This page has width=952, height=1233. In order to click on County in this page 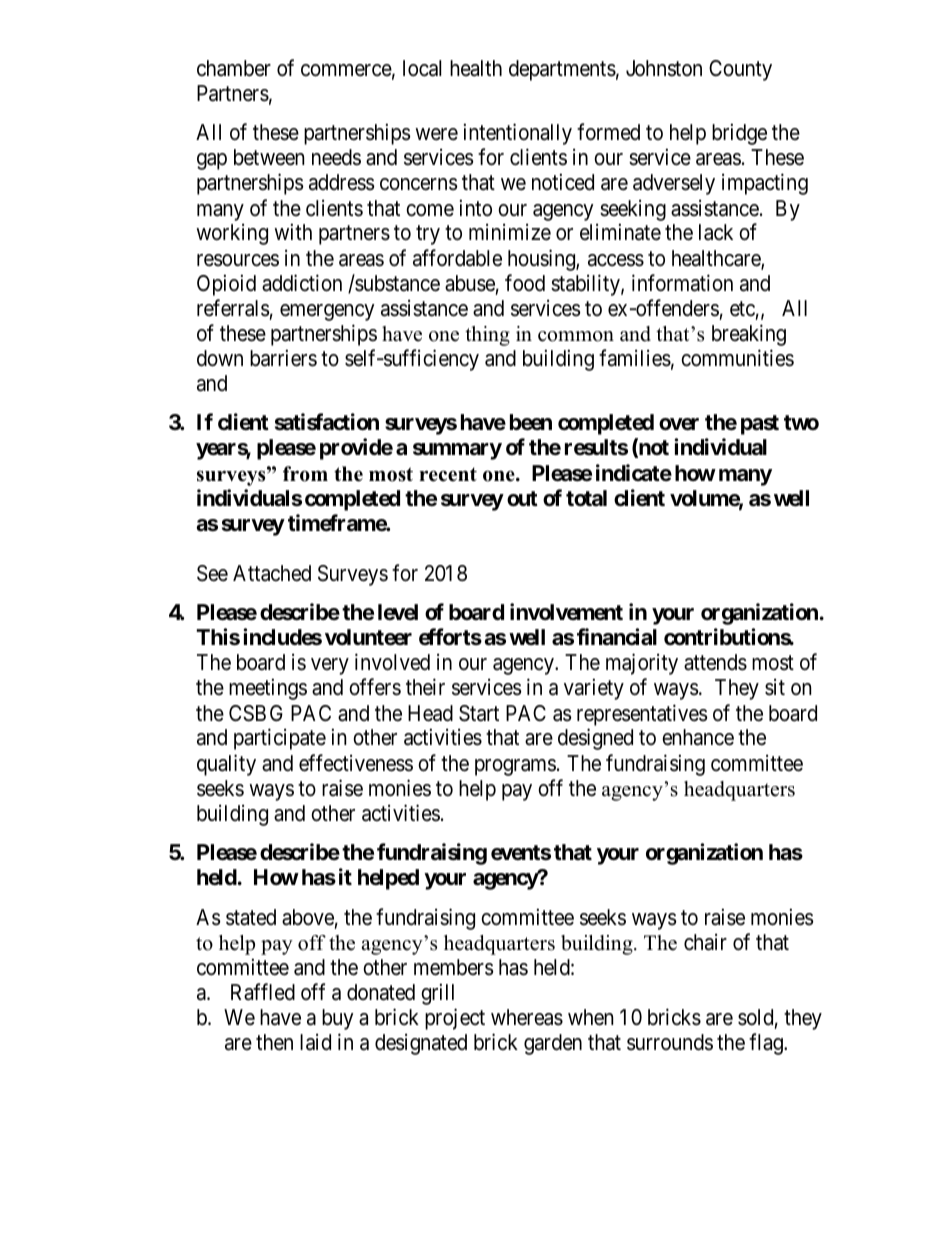, I will do `click(740, 70)`.
